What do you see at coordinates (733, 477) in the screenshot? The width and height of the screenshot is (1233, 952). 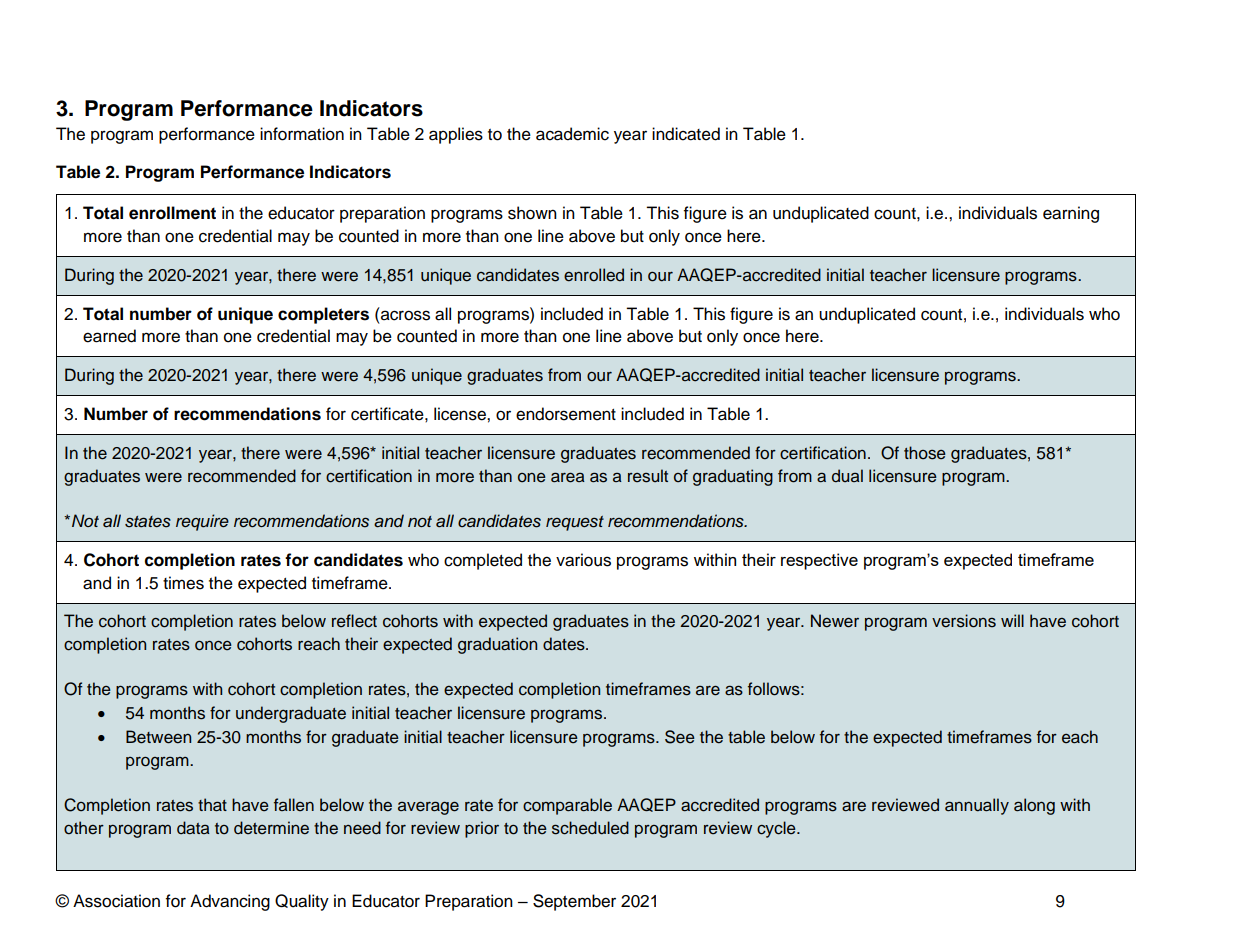 I see `graduating` at bounding box center [733, 477].
